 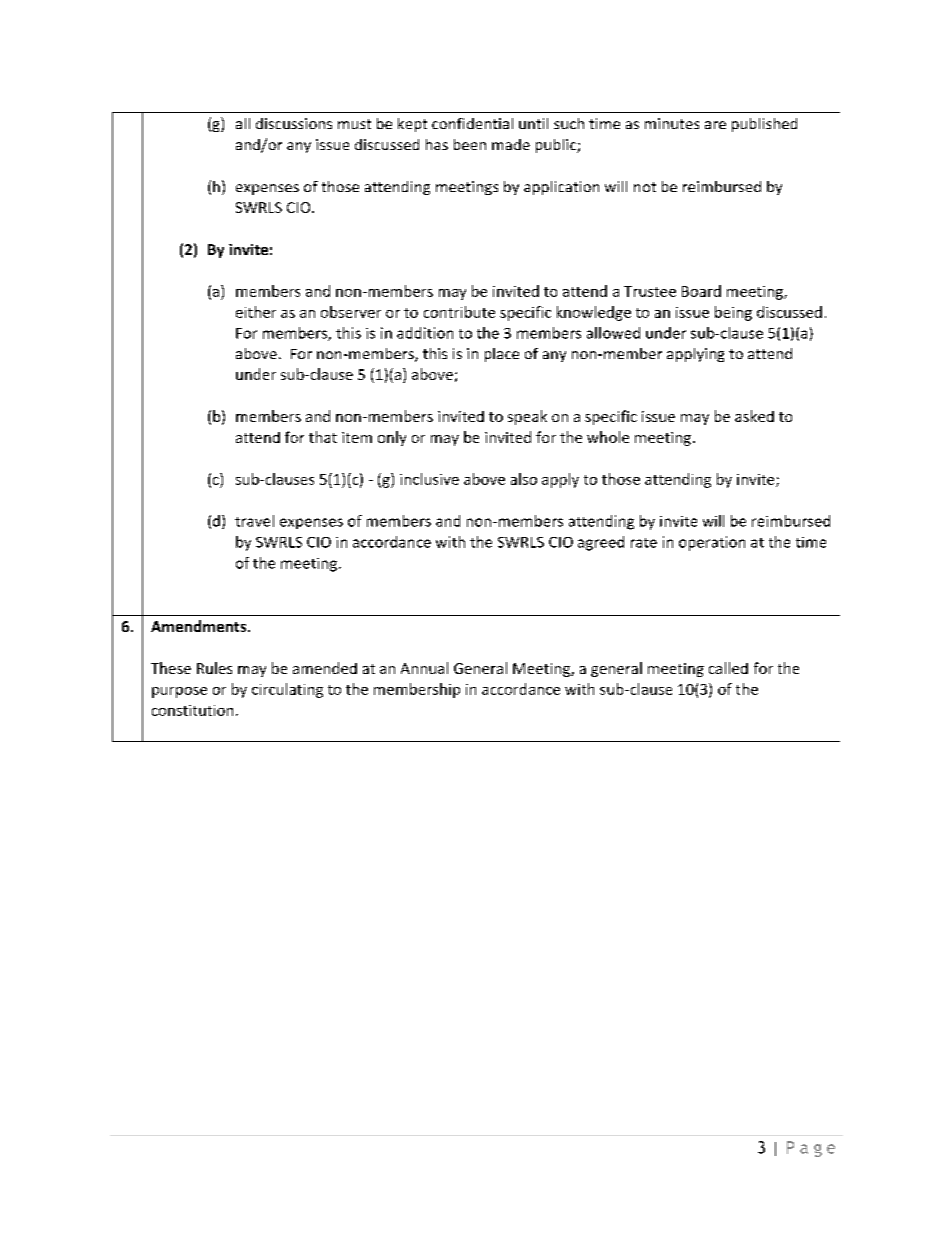 What do you see at coordinates (733, 313) in the page?
I see `being` at bounding box center [733, 313].
